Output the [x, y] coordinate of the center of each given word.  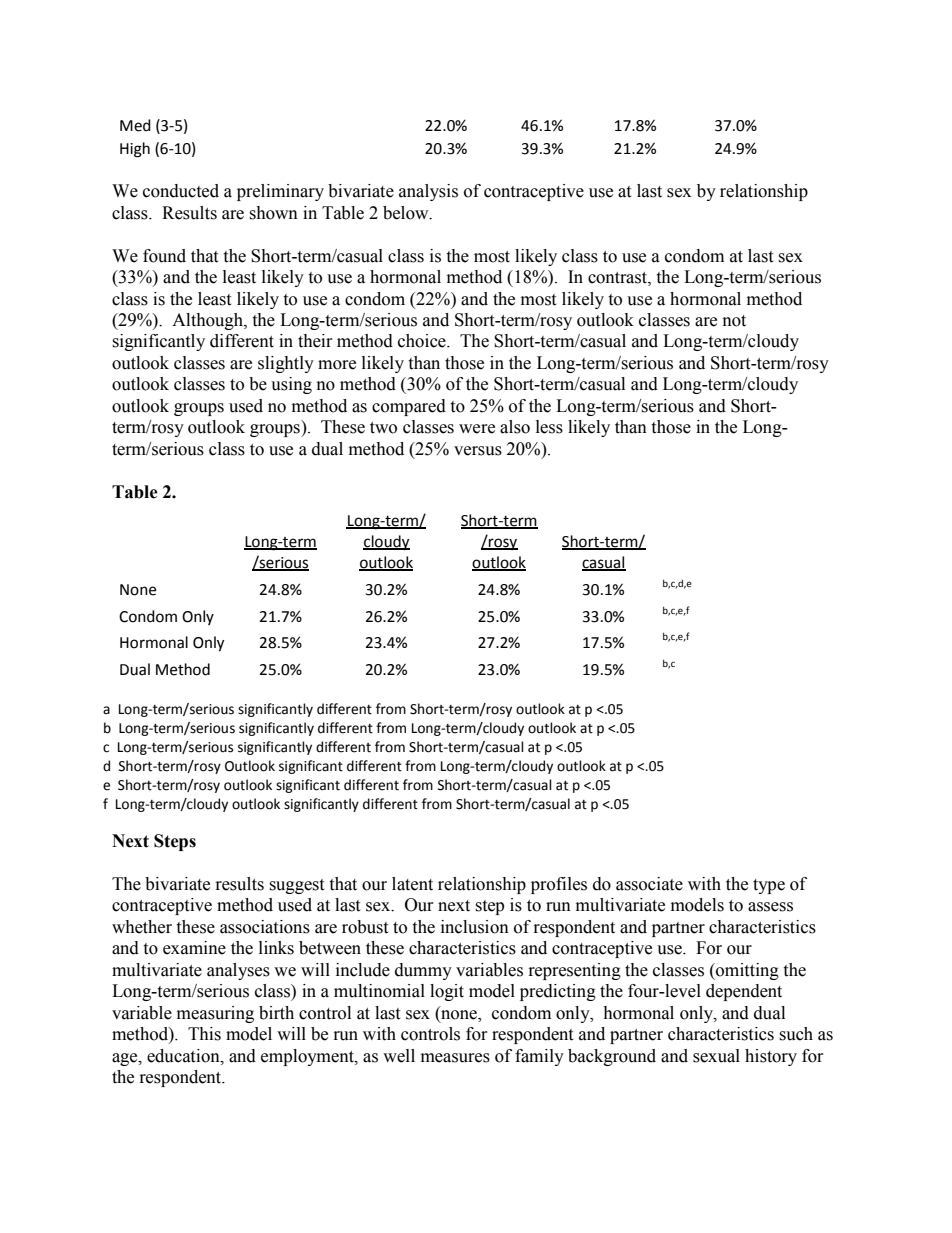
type [769, 886]
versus [478, 451]
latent [412, 884]
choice [423, 341]
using [291, 385]
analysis [428, 192]
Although [208, 321]
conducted [181, 191]
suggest [296, 886]
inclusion [475, 927]
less [549, 427]
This [204, 1034]
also [515, 427]
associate [649, 884]
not [734, 321]
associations [265, 927]
